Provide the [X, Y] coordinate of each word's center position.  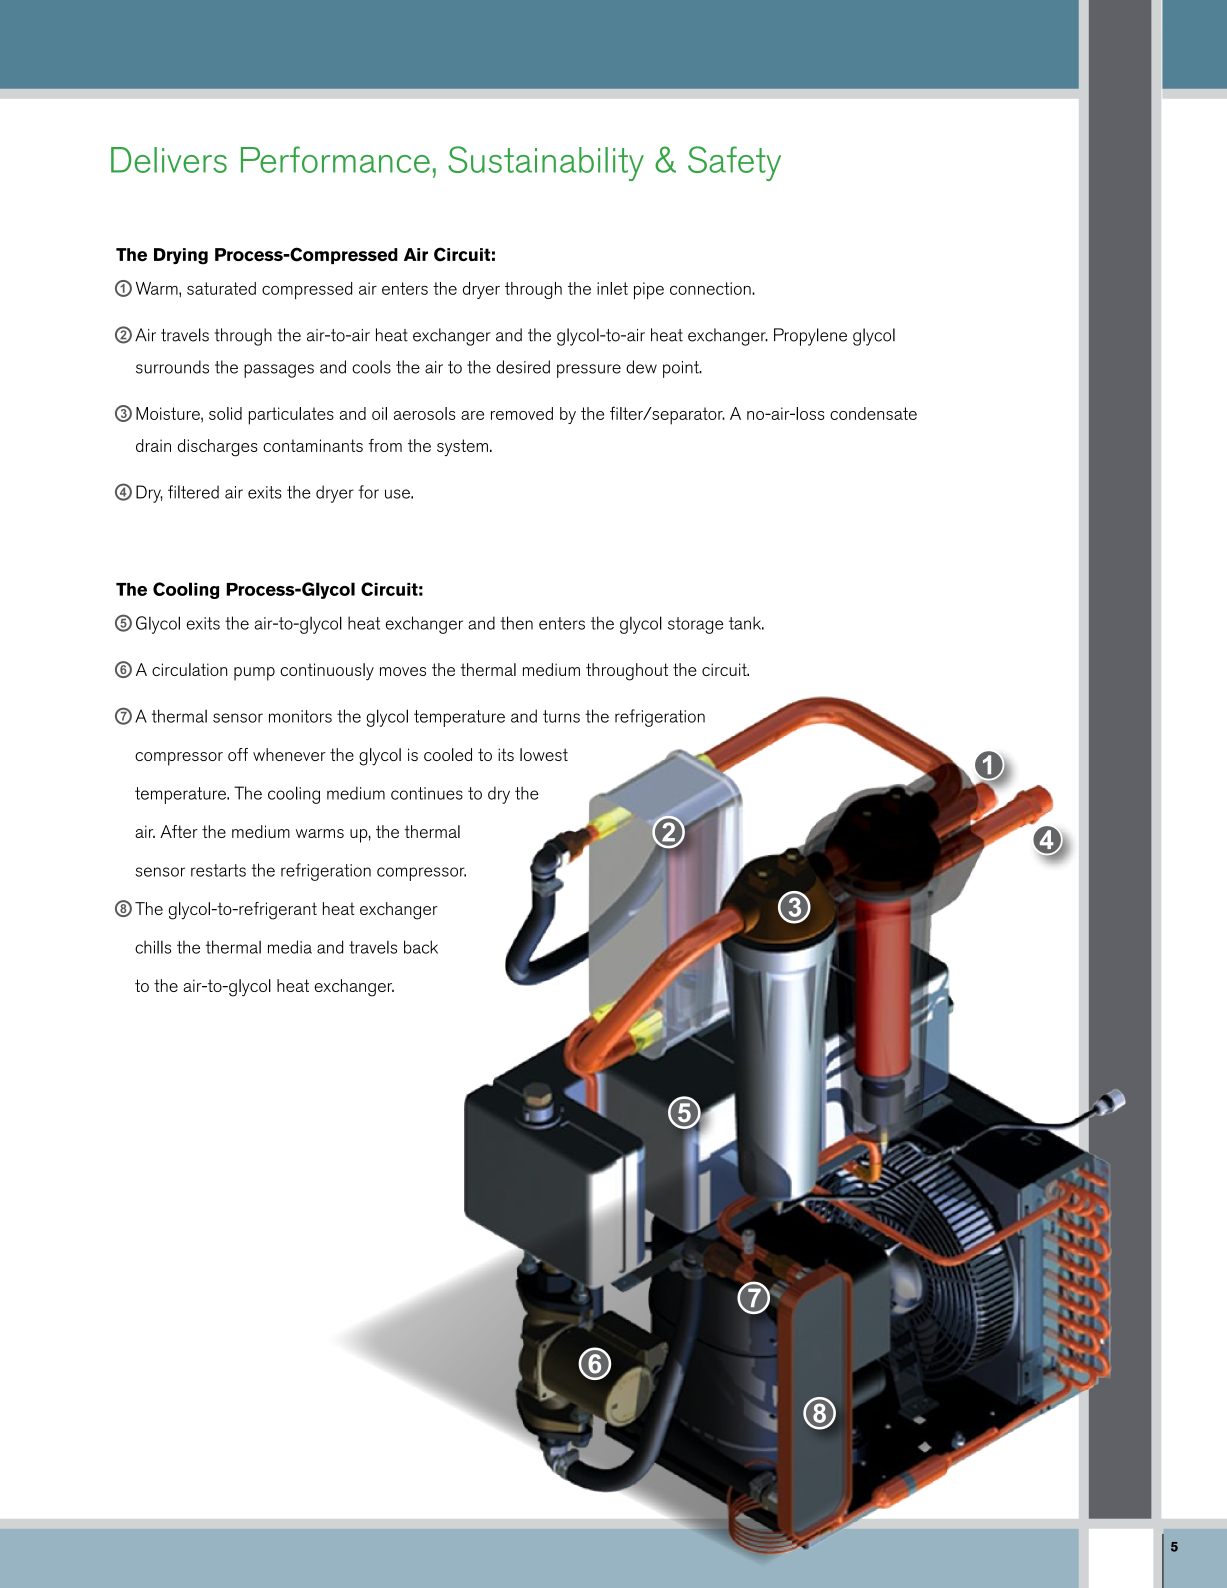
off [238, 754]
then [516, 623]
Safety [734, 163]
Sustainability [546, 163]
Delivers [169, 160]
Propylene [810, 337]
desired [523, 367]
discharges [218, 448]
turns [561, 716]
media [290, 947]
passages [279, 371]
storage [695, 625]
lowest [544, 754]
